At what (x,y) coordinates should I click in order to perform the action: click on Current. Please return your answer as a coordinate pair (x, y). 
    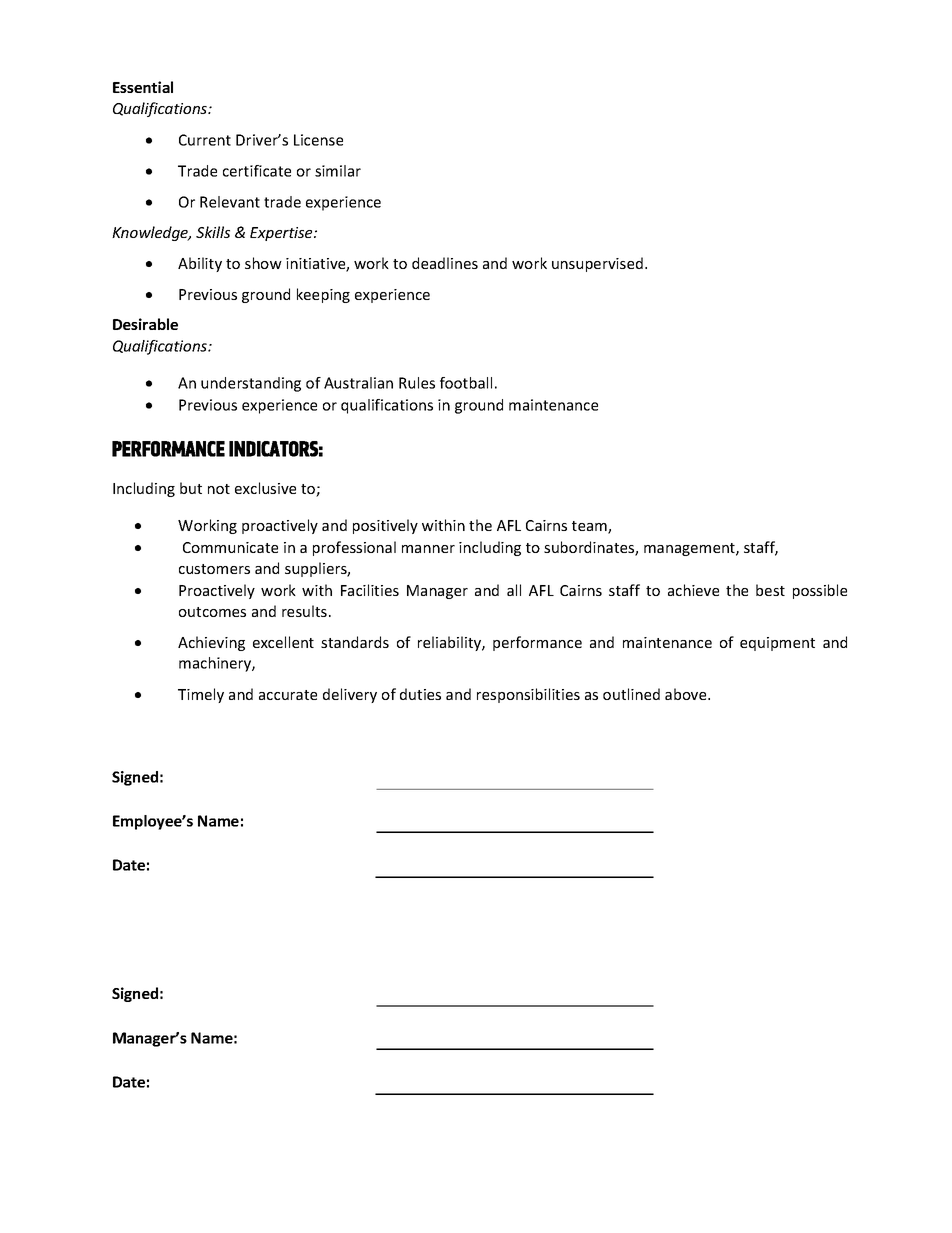
    Looking at the image, I should click on (205, 140).
